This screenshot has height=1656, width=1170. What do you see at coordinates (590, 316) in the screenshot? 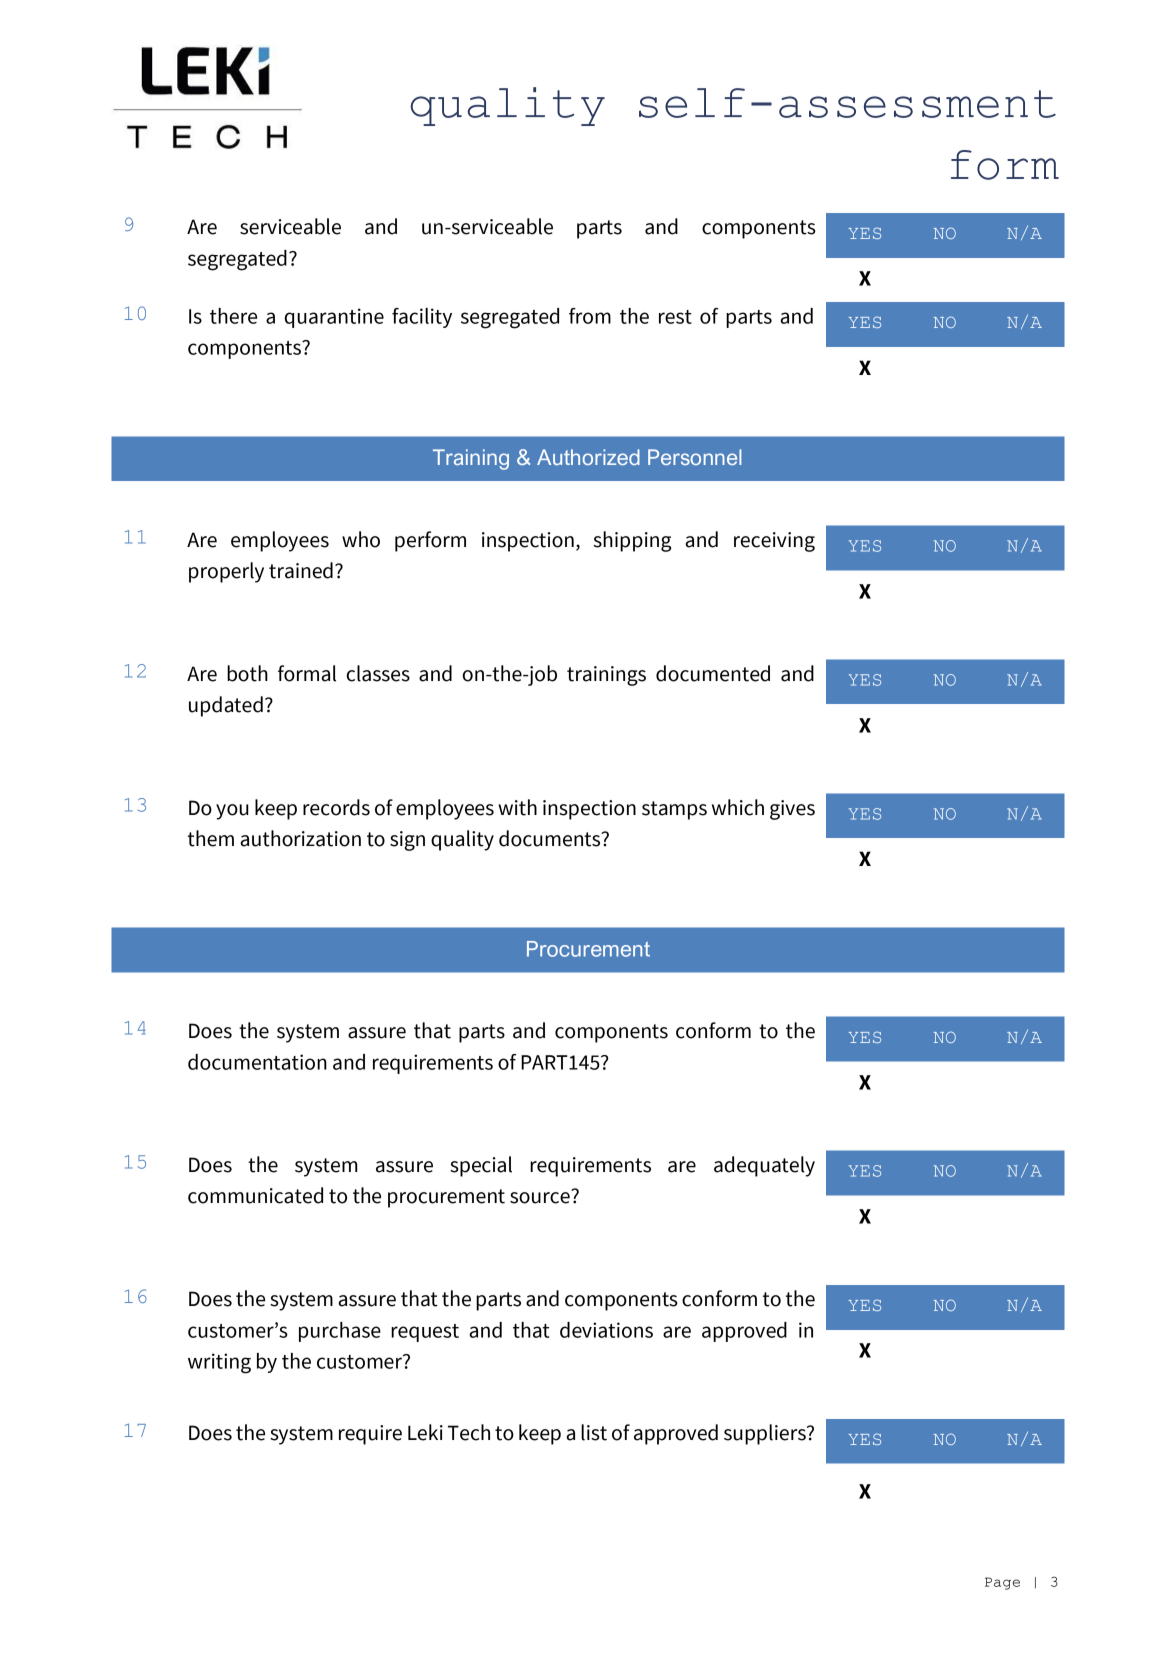
I see `from` at bounding box center [590, 316].
